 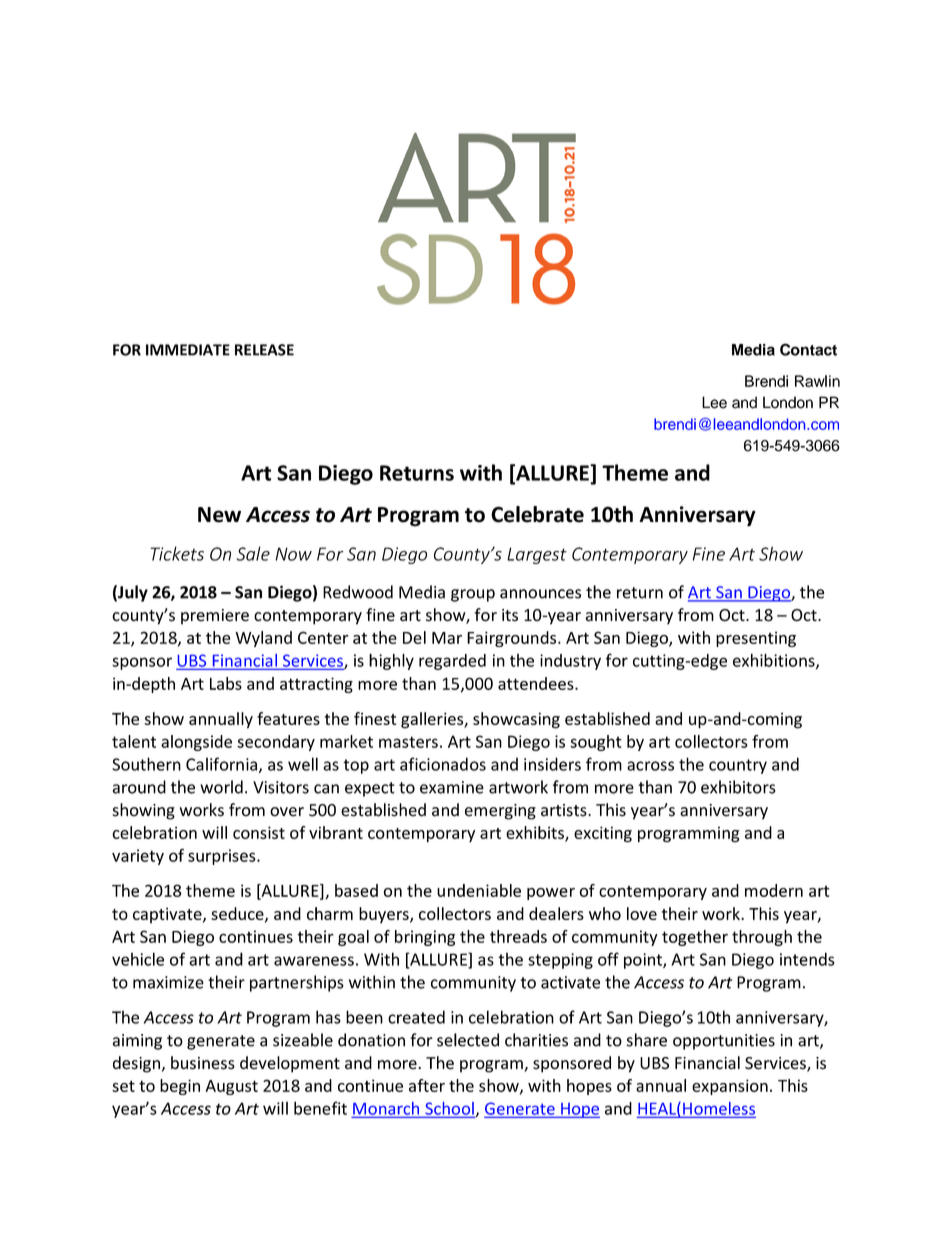 I want to click on alongside, so click(x=196, y=743).
